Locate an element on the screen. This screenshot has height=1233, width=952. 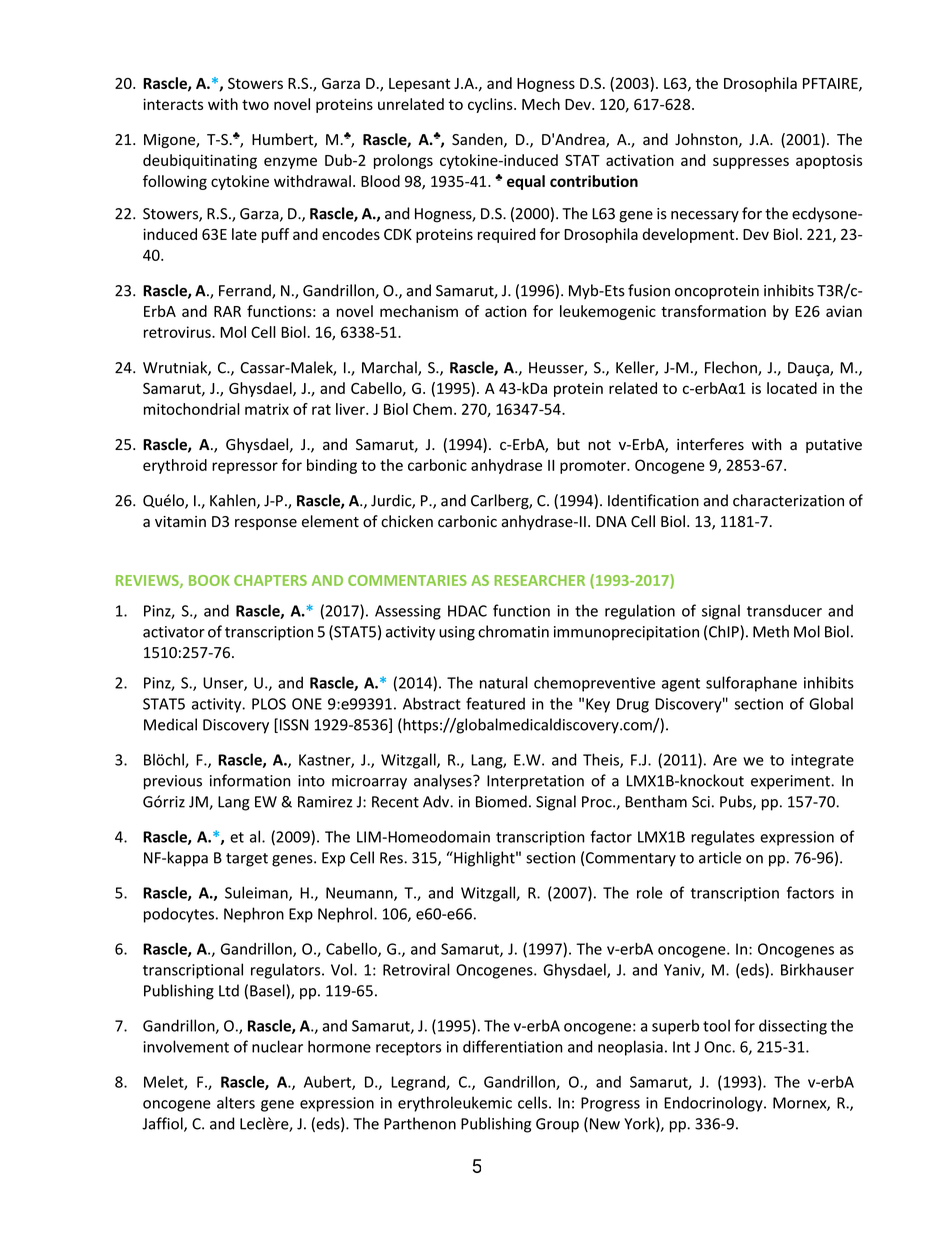
article is located at coordinates (720, 857).
